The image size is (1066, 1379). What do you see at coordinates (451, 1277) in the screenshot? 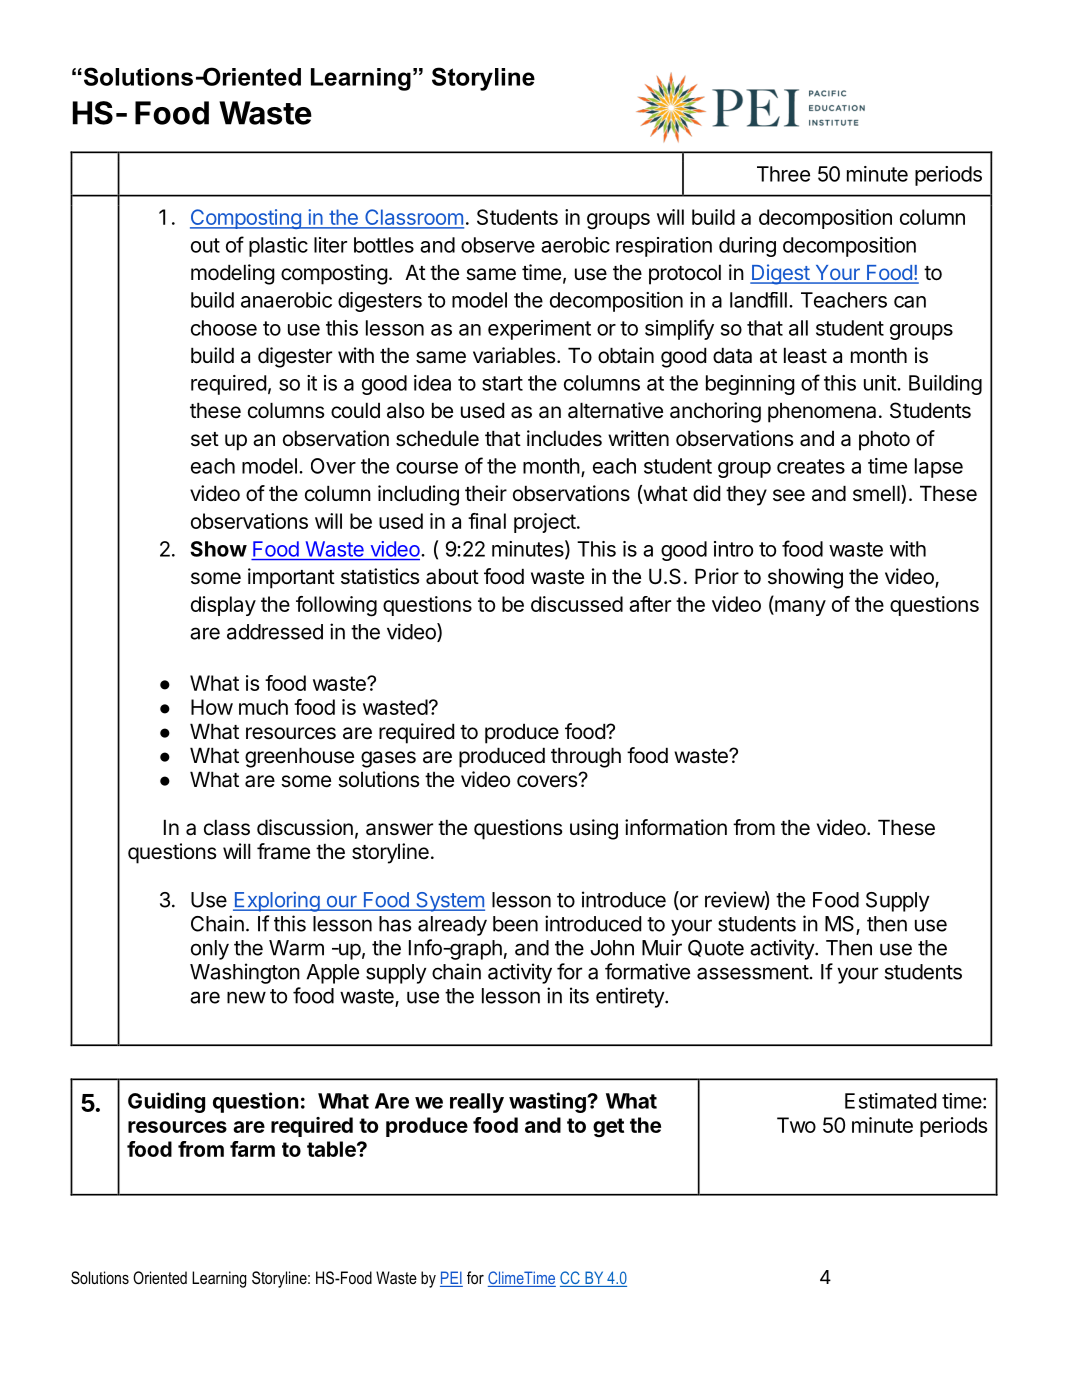
I see `PEI` at bounding box center [451, 1277].
